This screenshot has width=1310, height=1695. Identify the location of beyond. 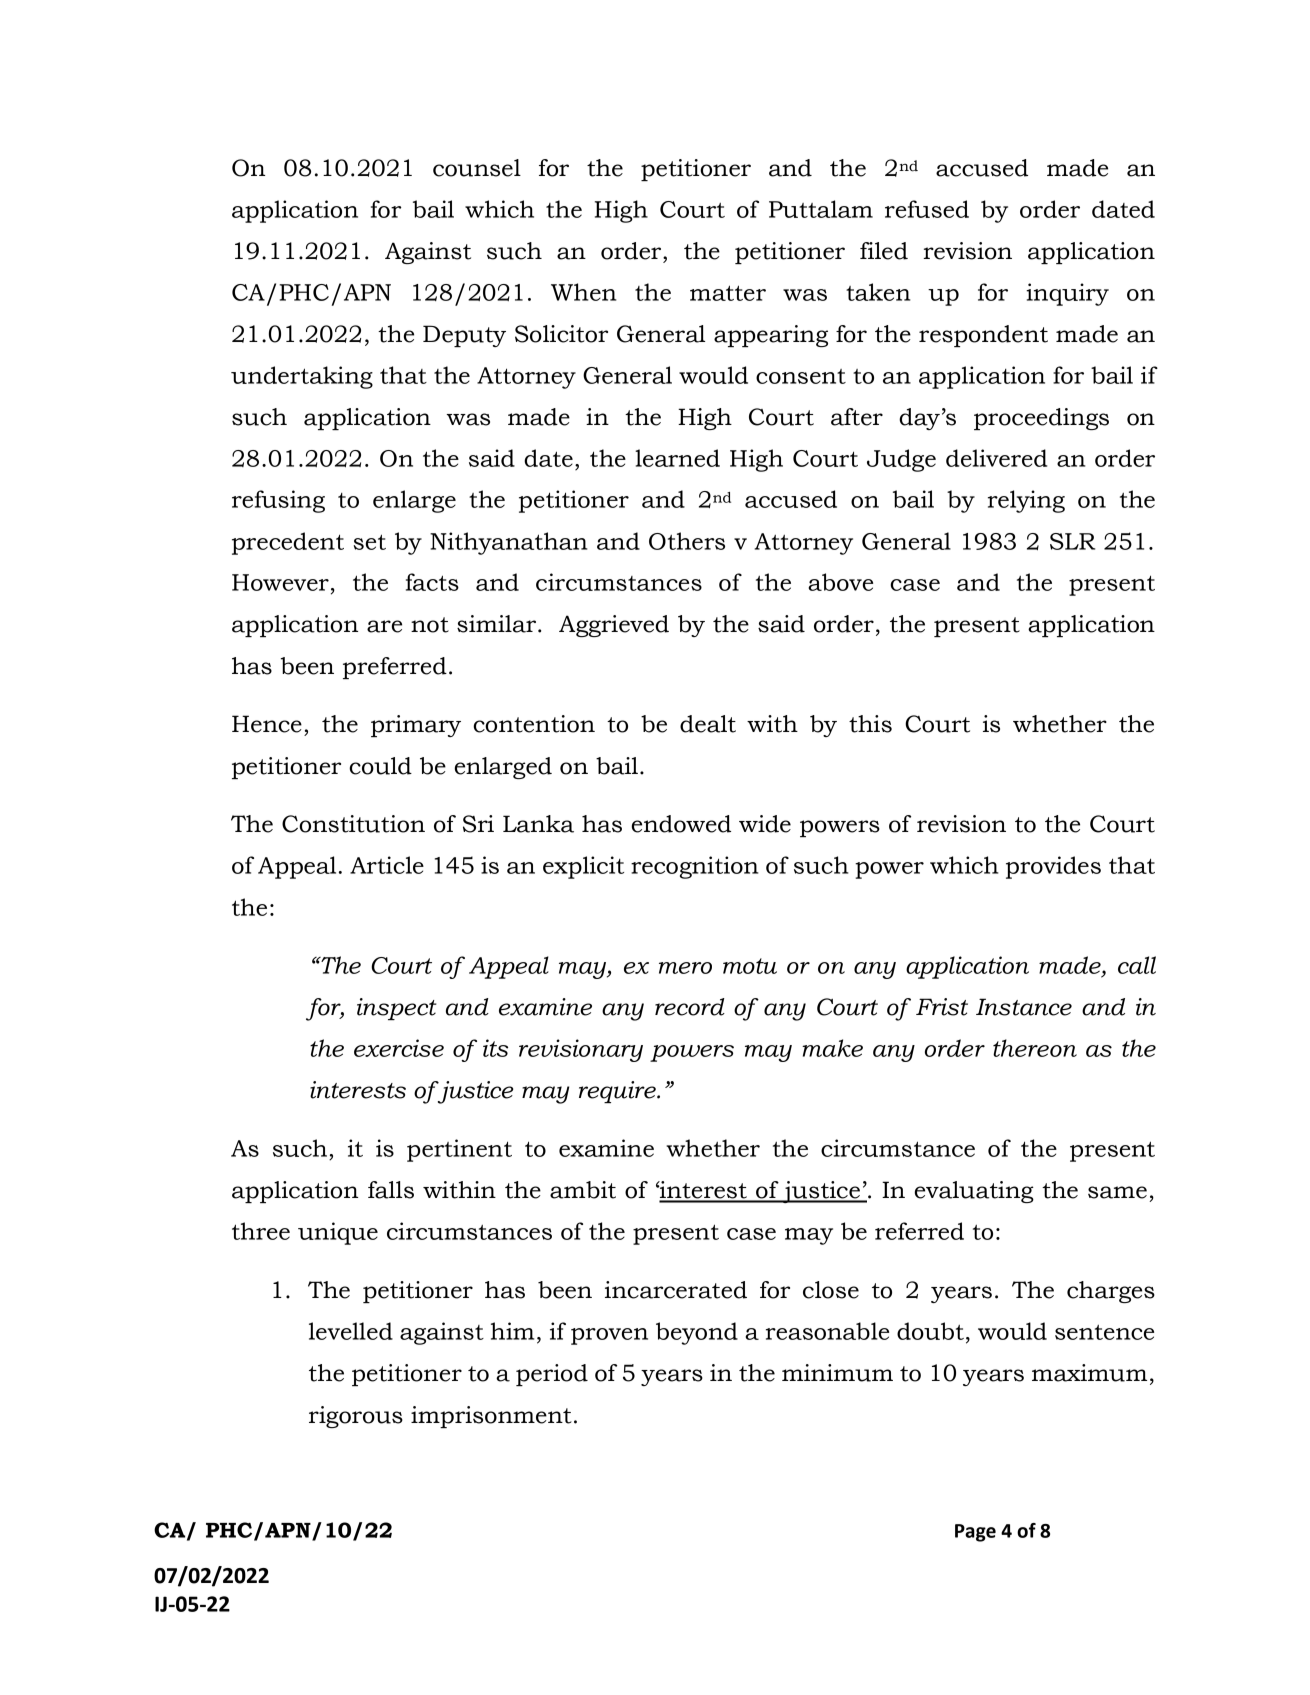
(697, 1333).
